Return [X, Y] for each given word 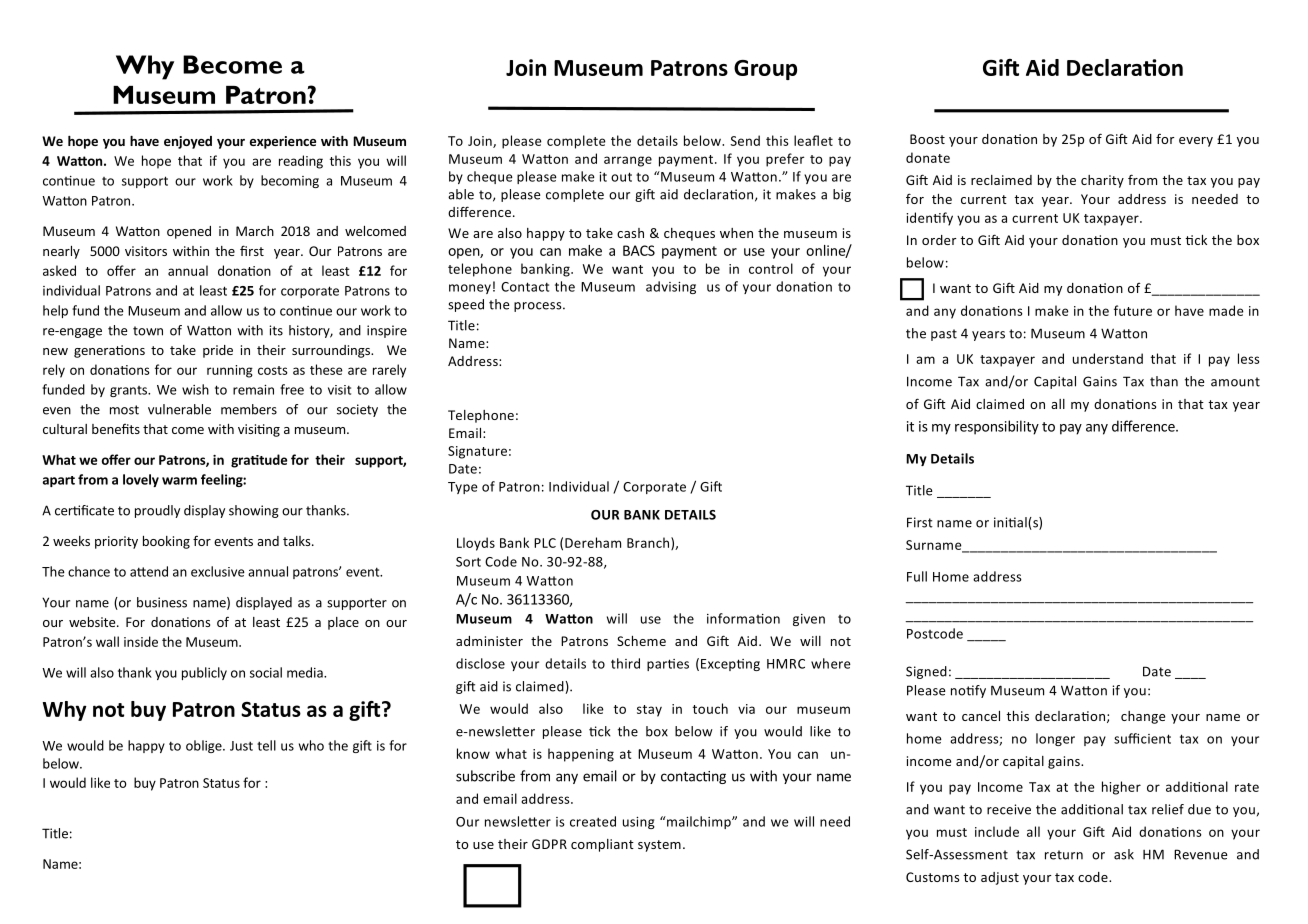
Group [765, 70]
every [1196, 142]
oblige [205, 746]
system [659, 846]
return [1064, 855]
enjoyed [188, 142]
